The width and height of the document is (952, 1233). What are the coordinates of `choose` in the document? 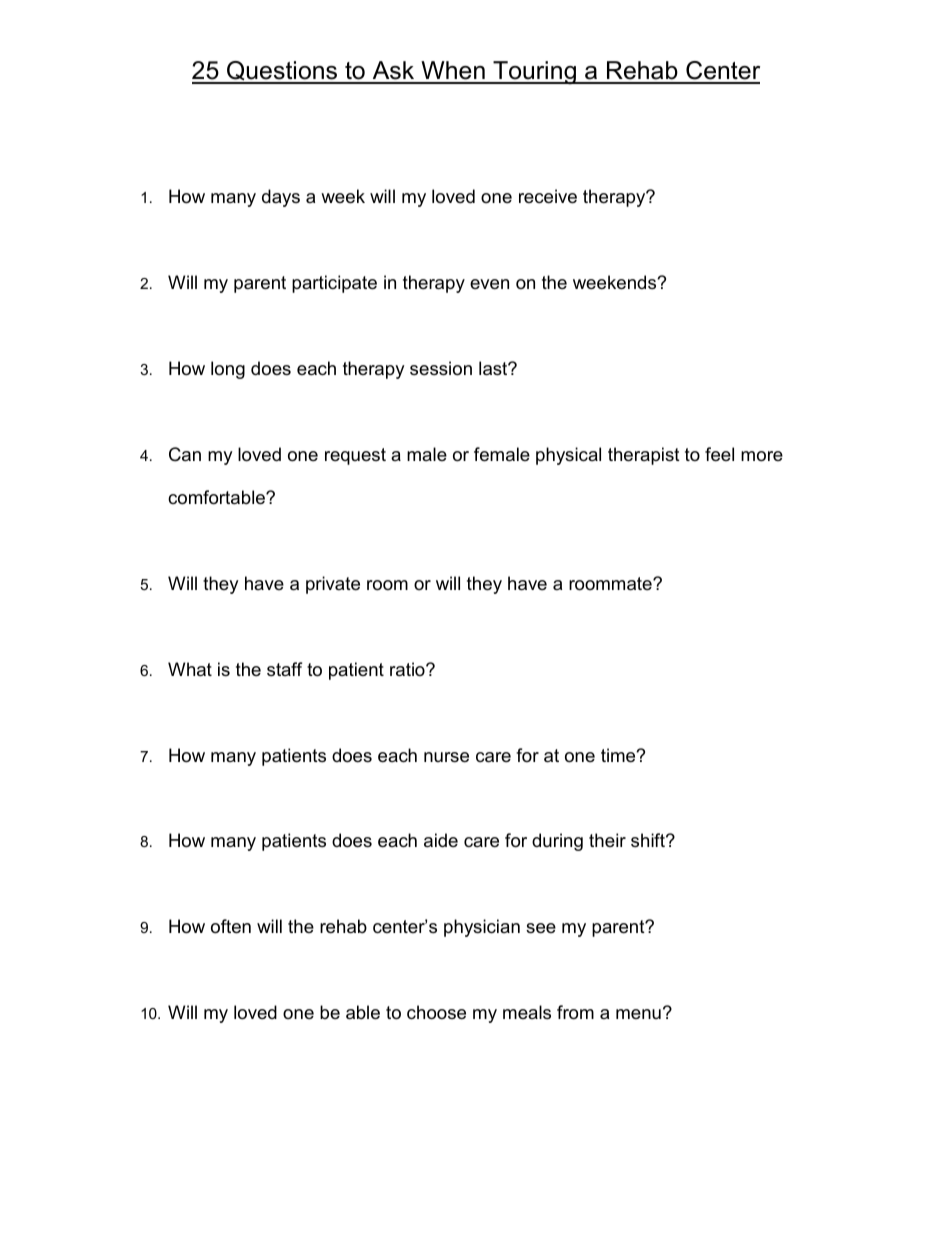 It's located at (436, 1012).
